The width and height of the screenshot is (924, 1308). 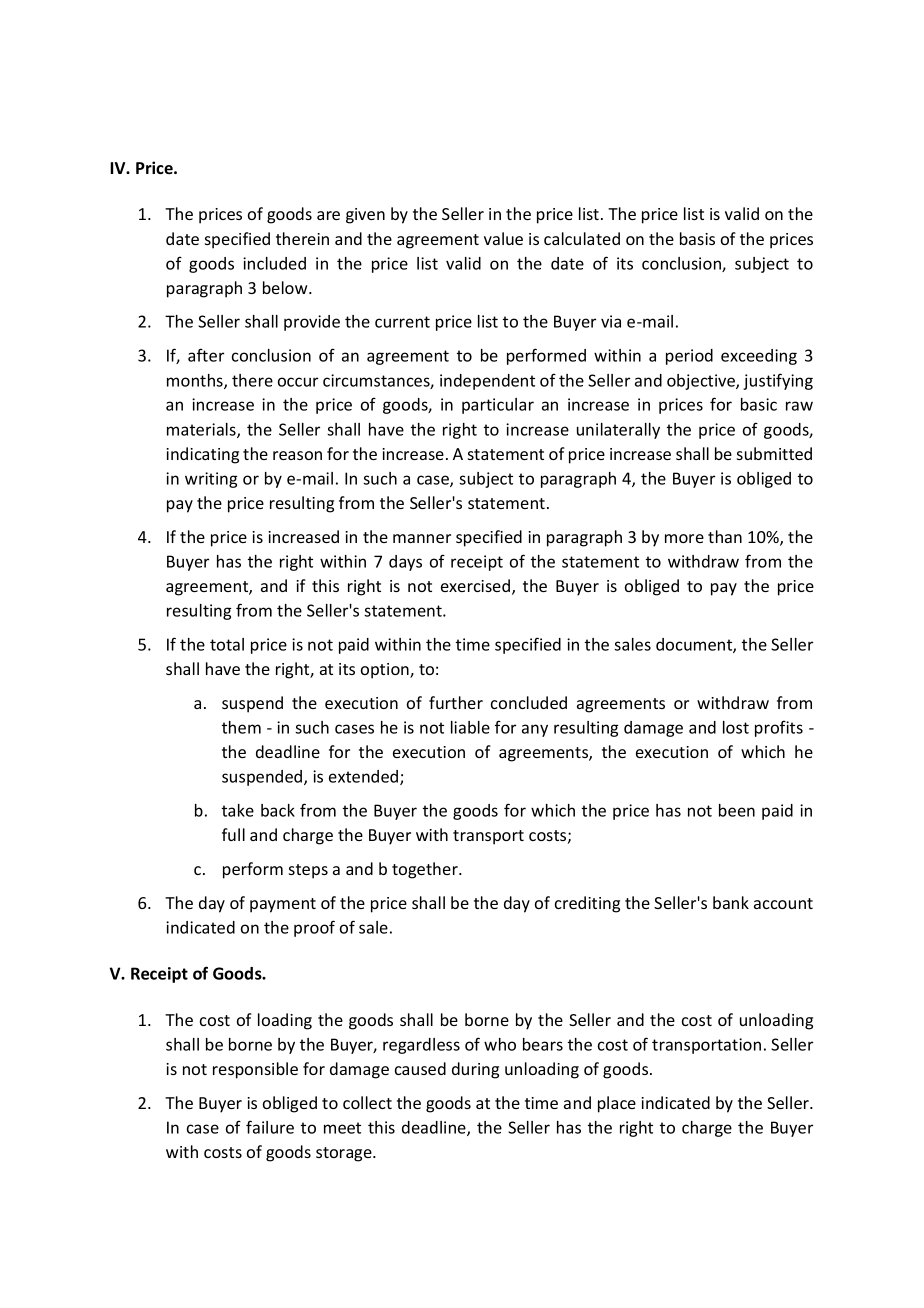 I want to click on lost, so click(x=736, y=727).
